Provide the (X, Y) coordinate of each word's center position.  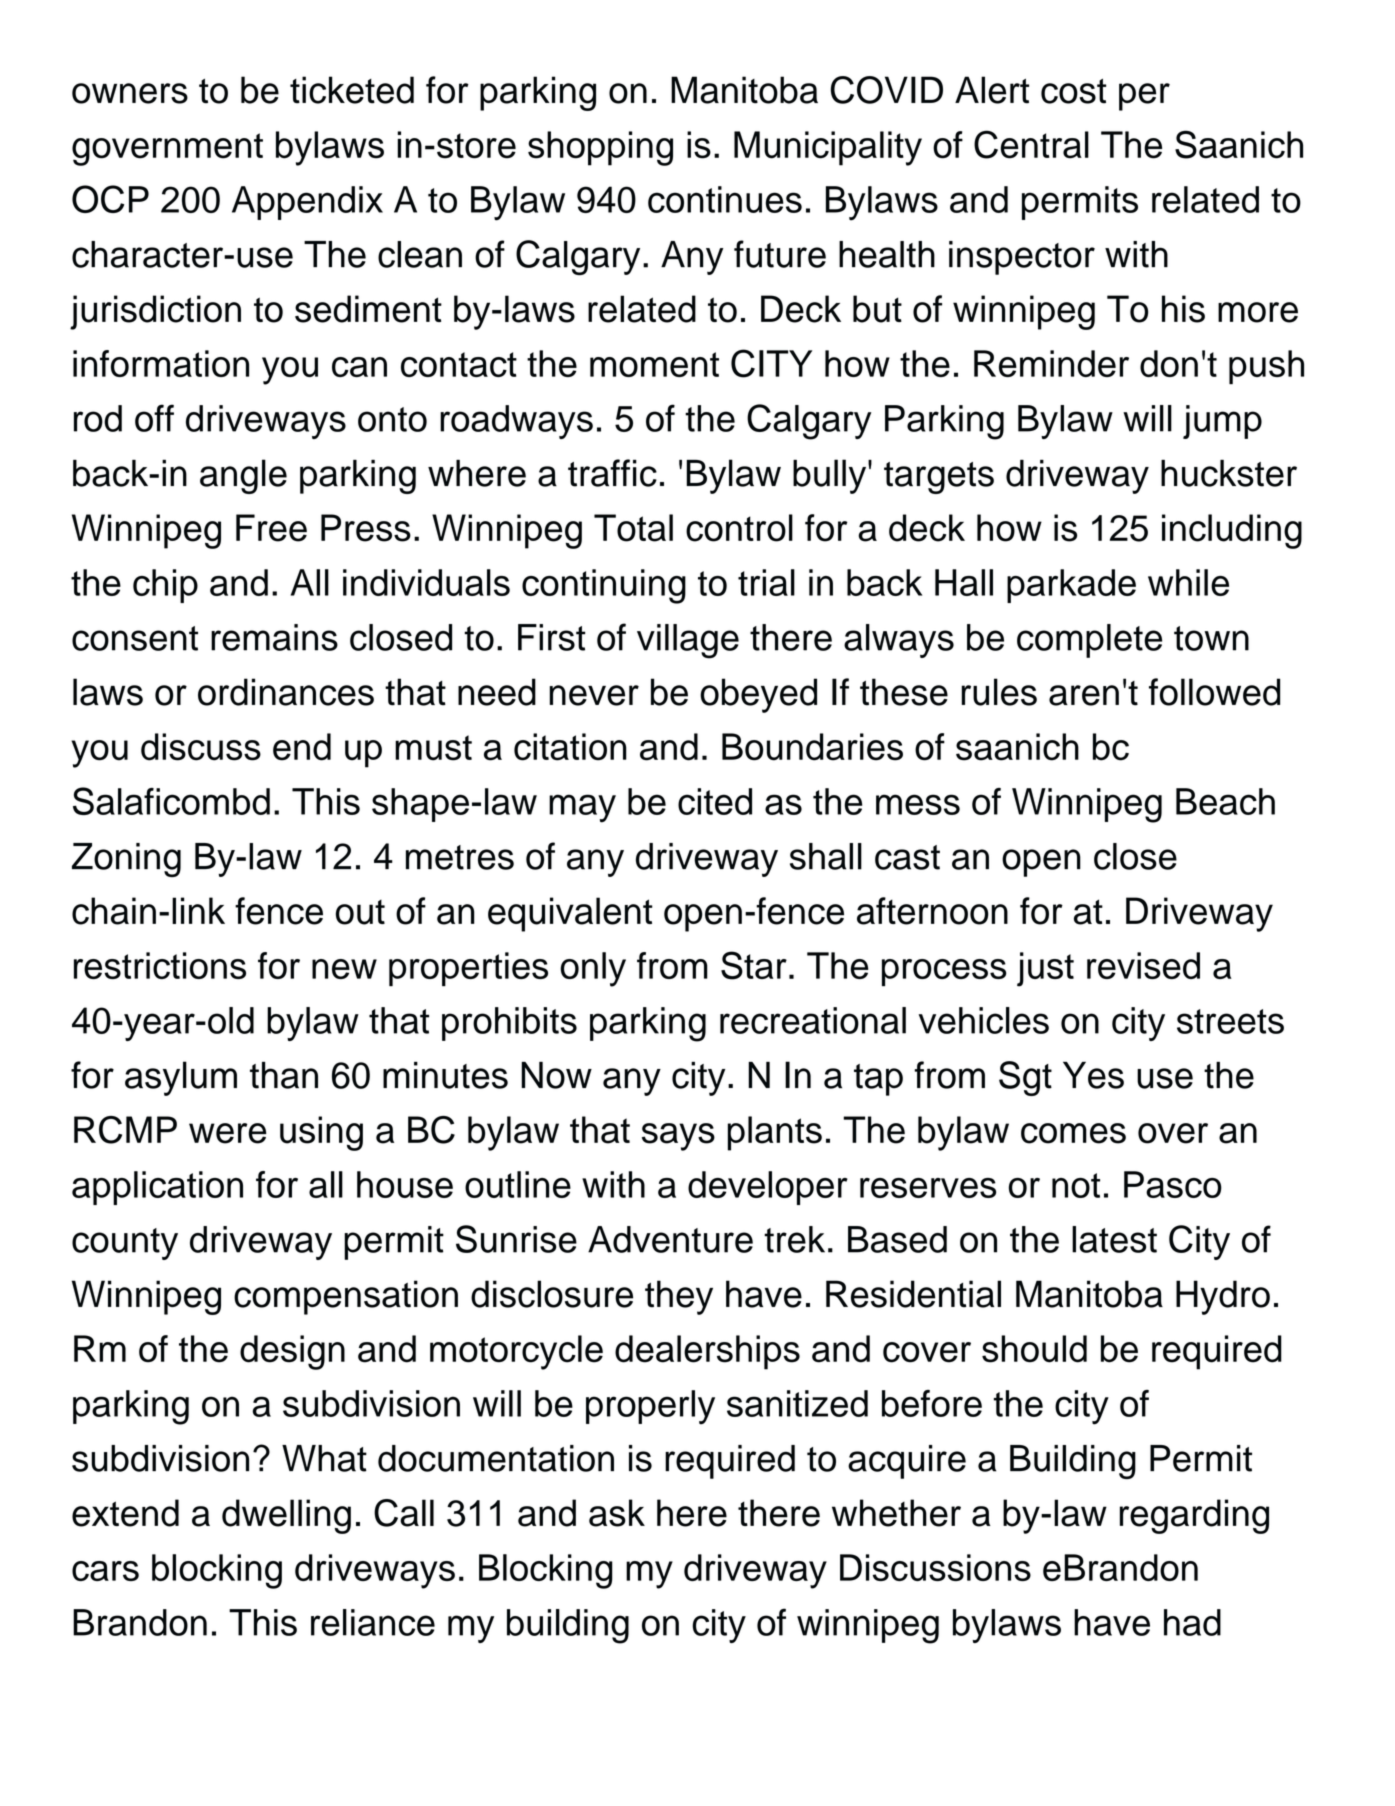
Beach (1225, 801)
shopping (600, 148)
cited (715, 801)
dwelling (286, 1516)
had (1192, 1622)
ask (617, 1513)
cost (1073, 91)
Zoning (126, 860)
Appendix (307, 203)
